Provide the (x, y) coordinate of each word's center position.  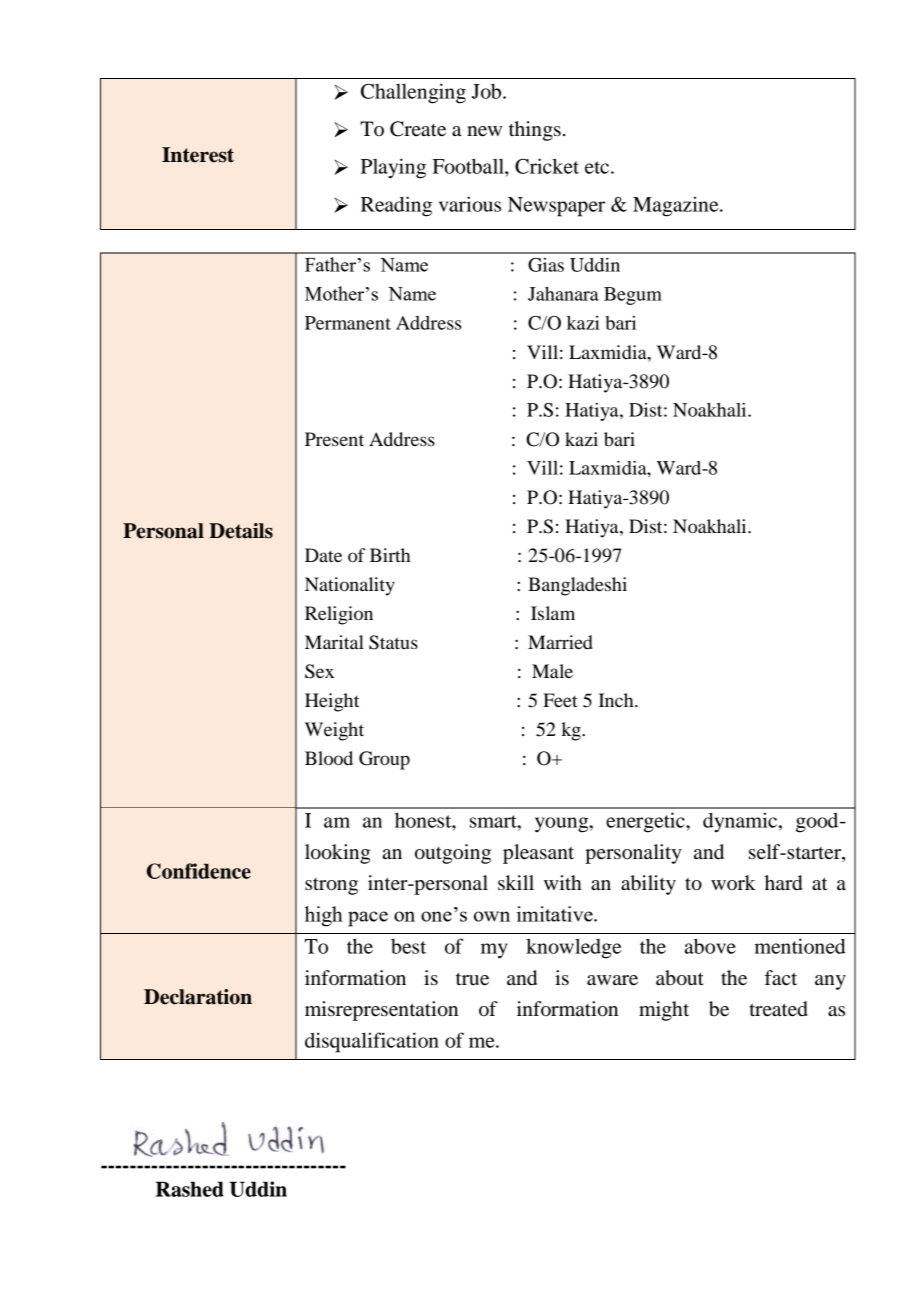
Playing (393, 168)
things (535, 131)
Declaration (198, 997)
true (472, 979)
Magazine (677, 206)
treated (778, 1009)
